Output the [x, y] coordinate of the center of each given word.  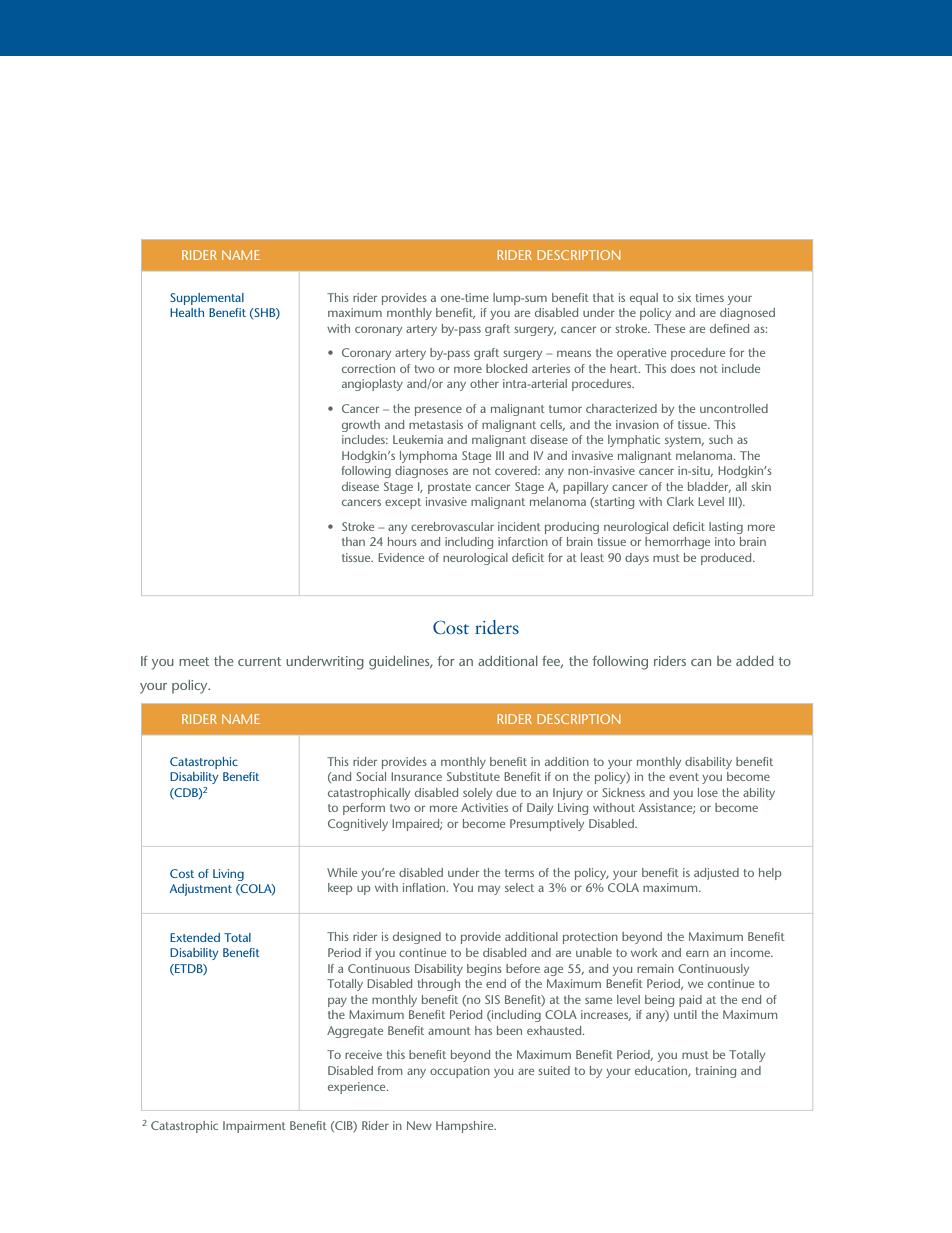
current [260, 661]
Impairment [254, 1127]
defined [729, 328]
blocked [506, 368]
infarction [523, 541]
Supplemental [207, 299]
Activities [484, 807]
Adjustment [201, 890]
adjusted [716, 874]
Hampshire [466, 1127]
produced [727, 559]
